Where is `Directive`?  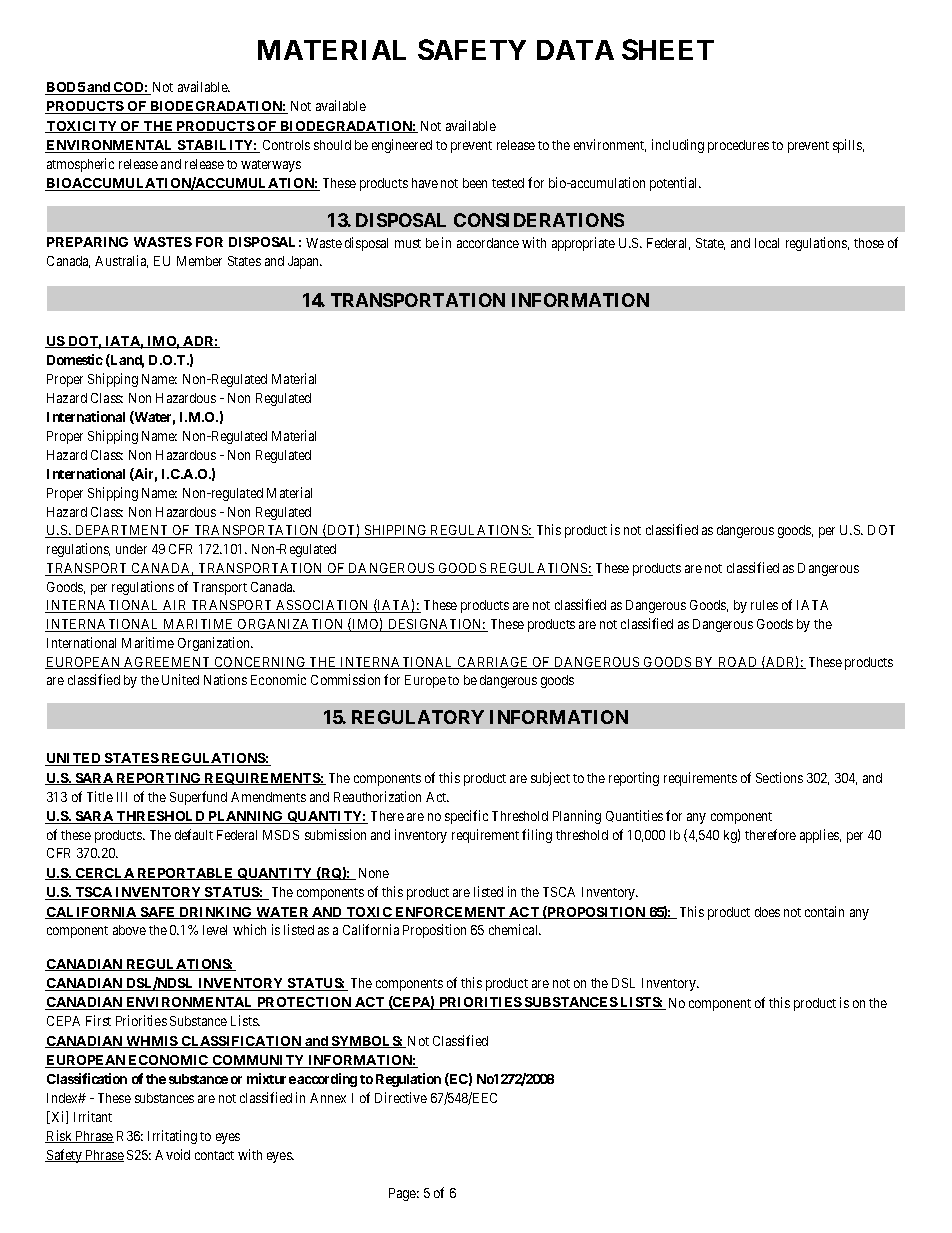
Directive is located at coordinates (401, 1097).
